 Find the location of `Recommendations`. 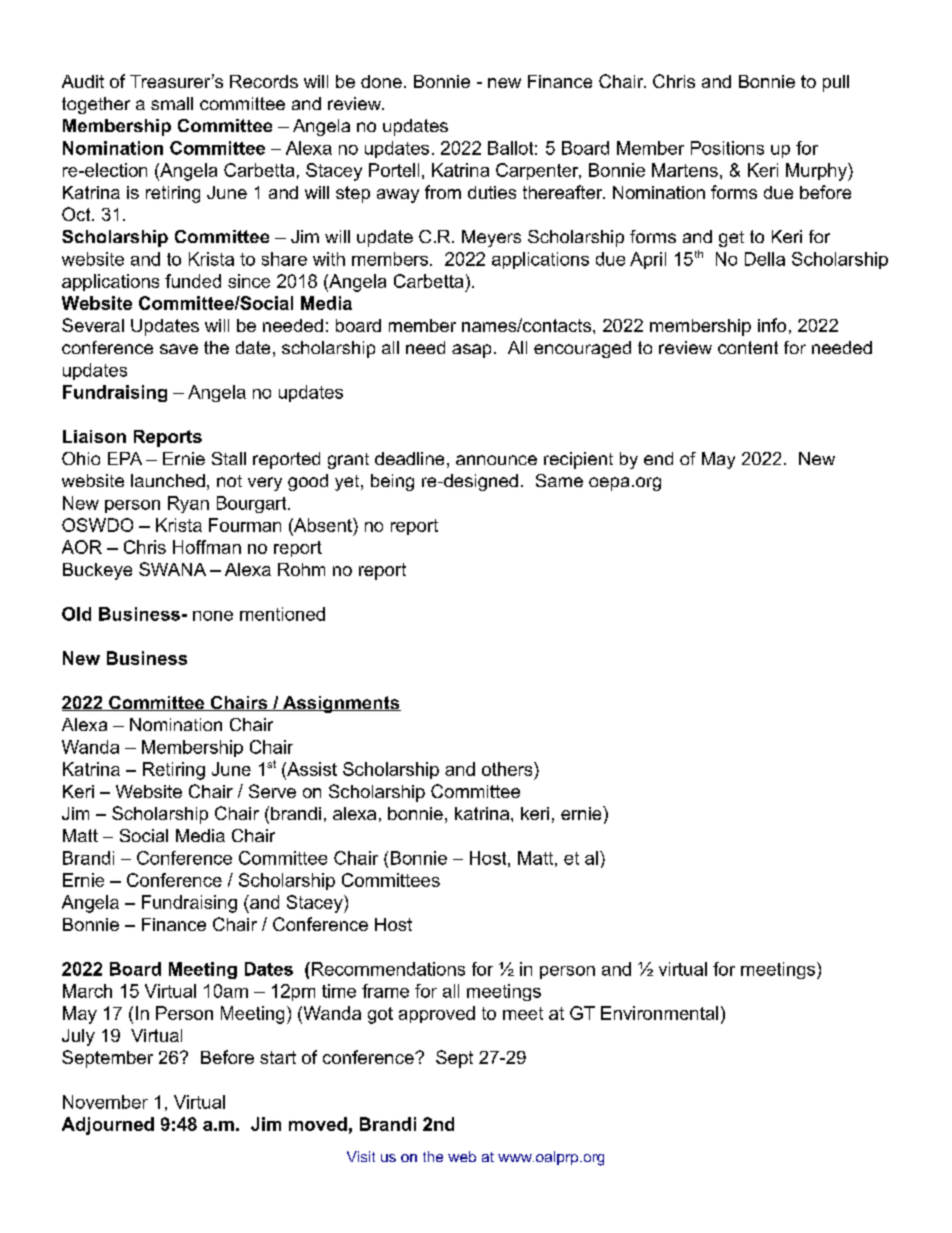

Recommendations is located at coordinates (388, 969).
